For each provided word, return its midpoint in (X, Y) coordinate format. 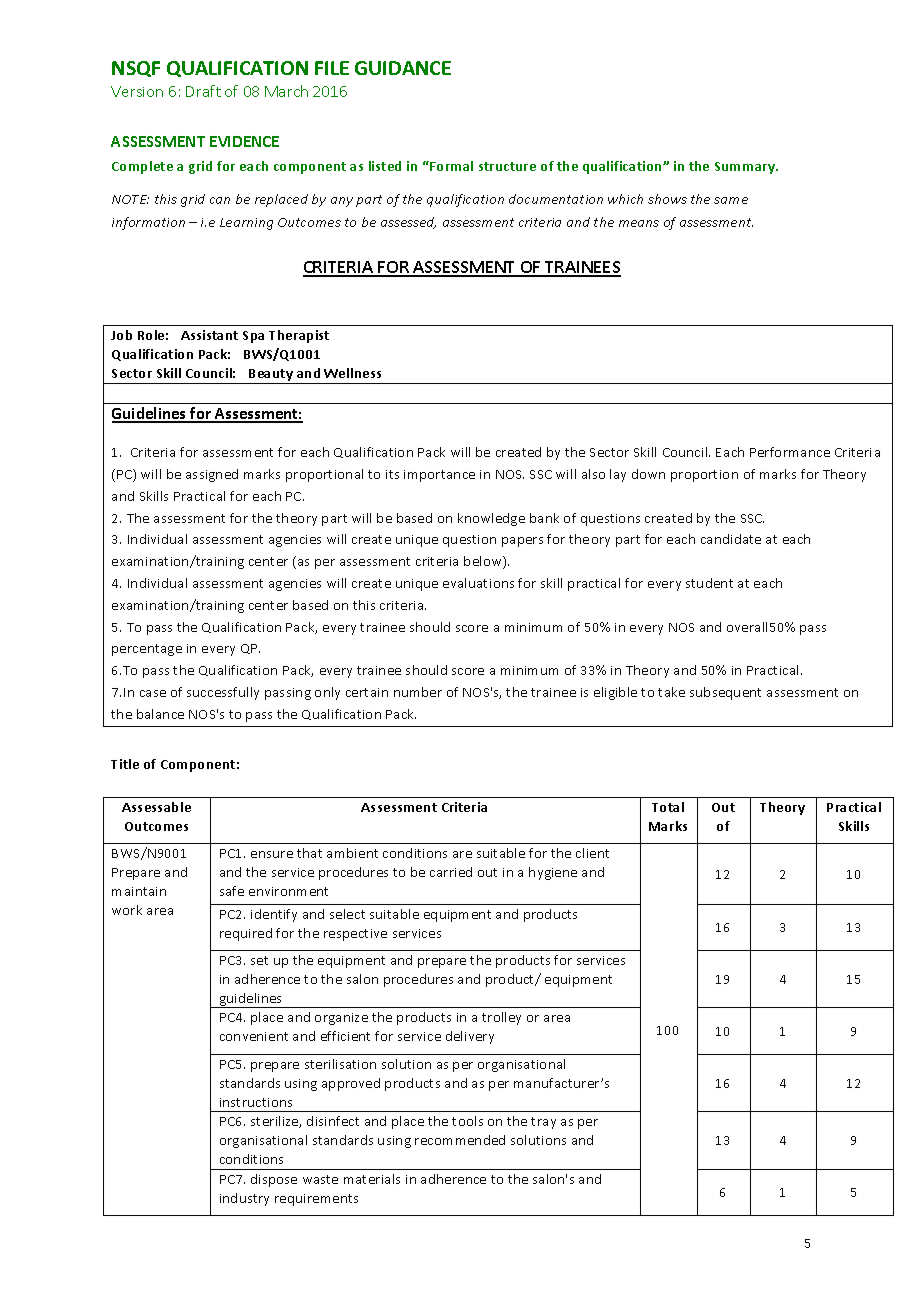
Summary (746, 168)
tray (543, 1123)
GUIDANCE (403, 68)
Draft (203, 91)
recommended (460, 1140)
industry (244, 1199)
